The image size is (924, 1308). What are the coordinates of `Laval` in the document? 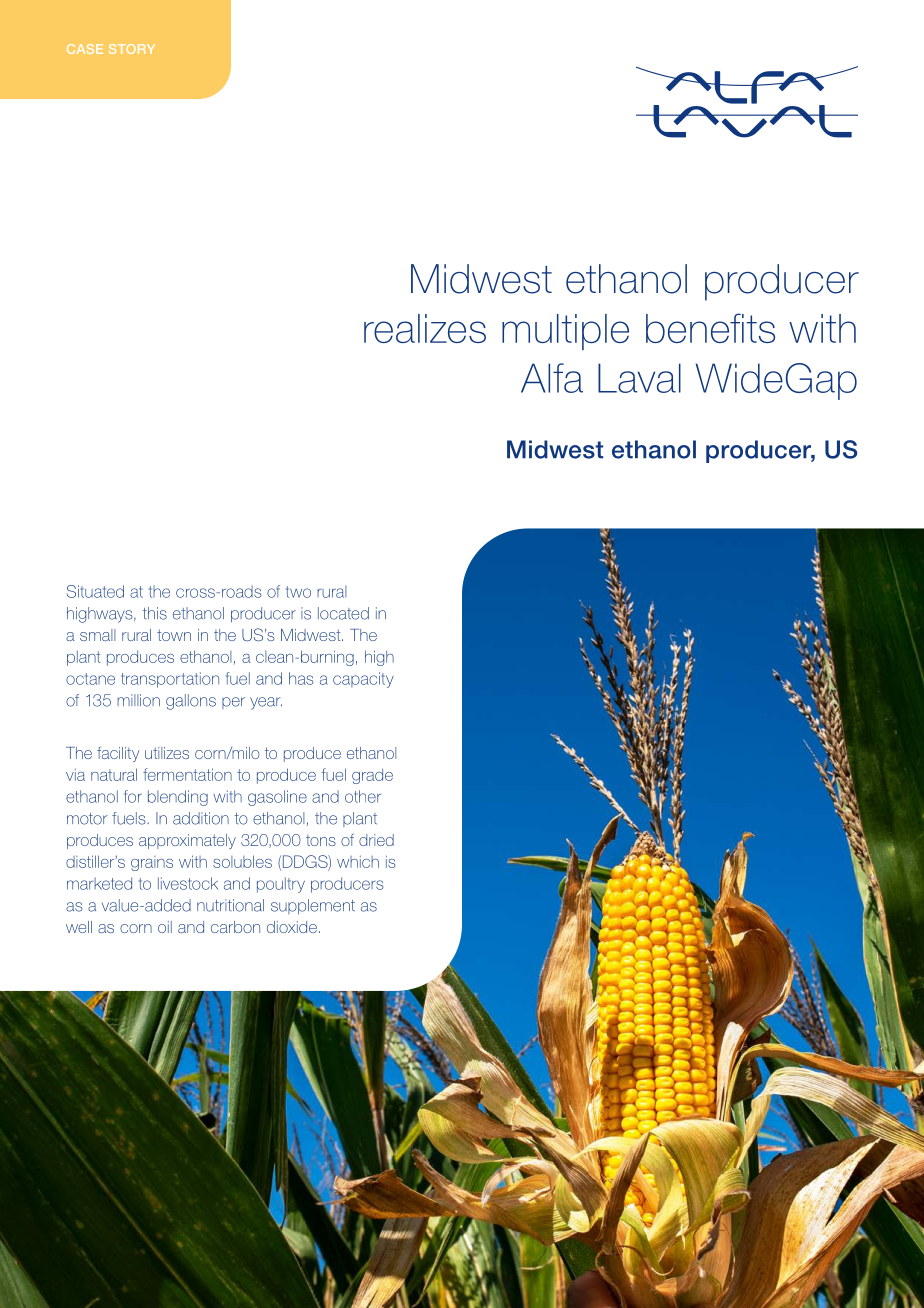 It's located at (639, 378).
